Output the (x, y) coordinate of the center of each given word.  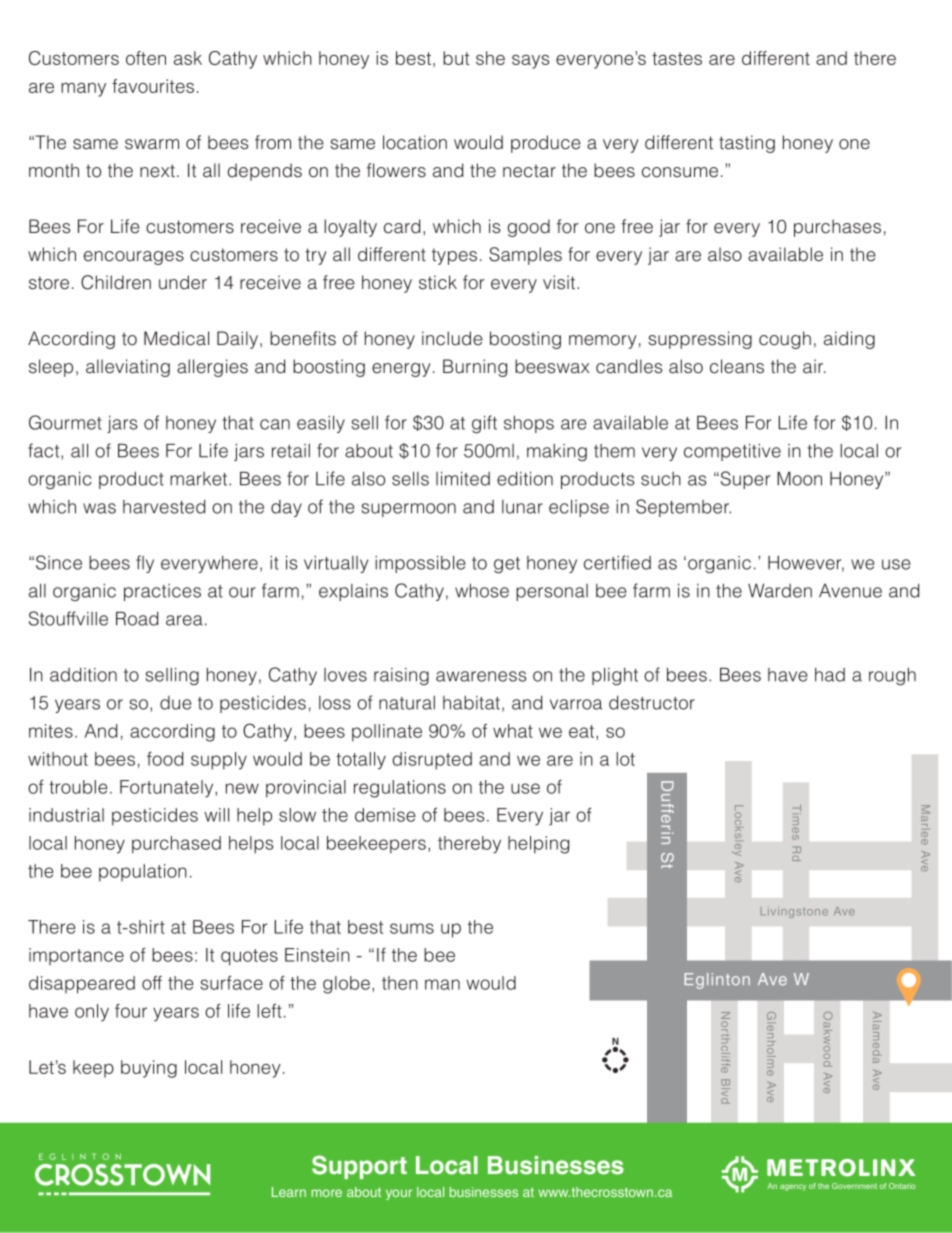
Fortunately (168, 789)
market (200, 479)
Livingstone (794, 912)
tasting (747, 144)
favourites (153, 86)
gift (484, 424)
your (399, 1194)
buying (149, 1069)
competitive (732, 452)
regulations (400, 789)
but (456, 58)
